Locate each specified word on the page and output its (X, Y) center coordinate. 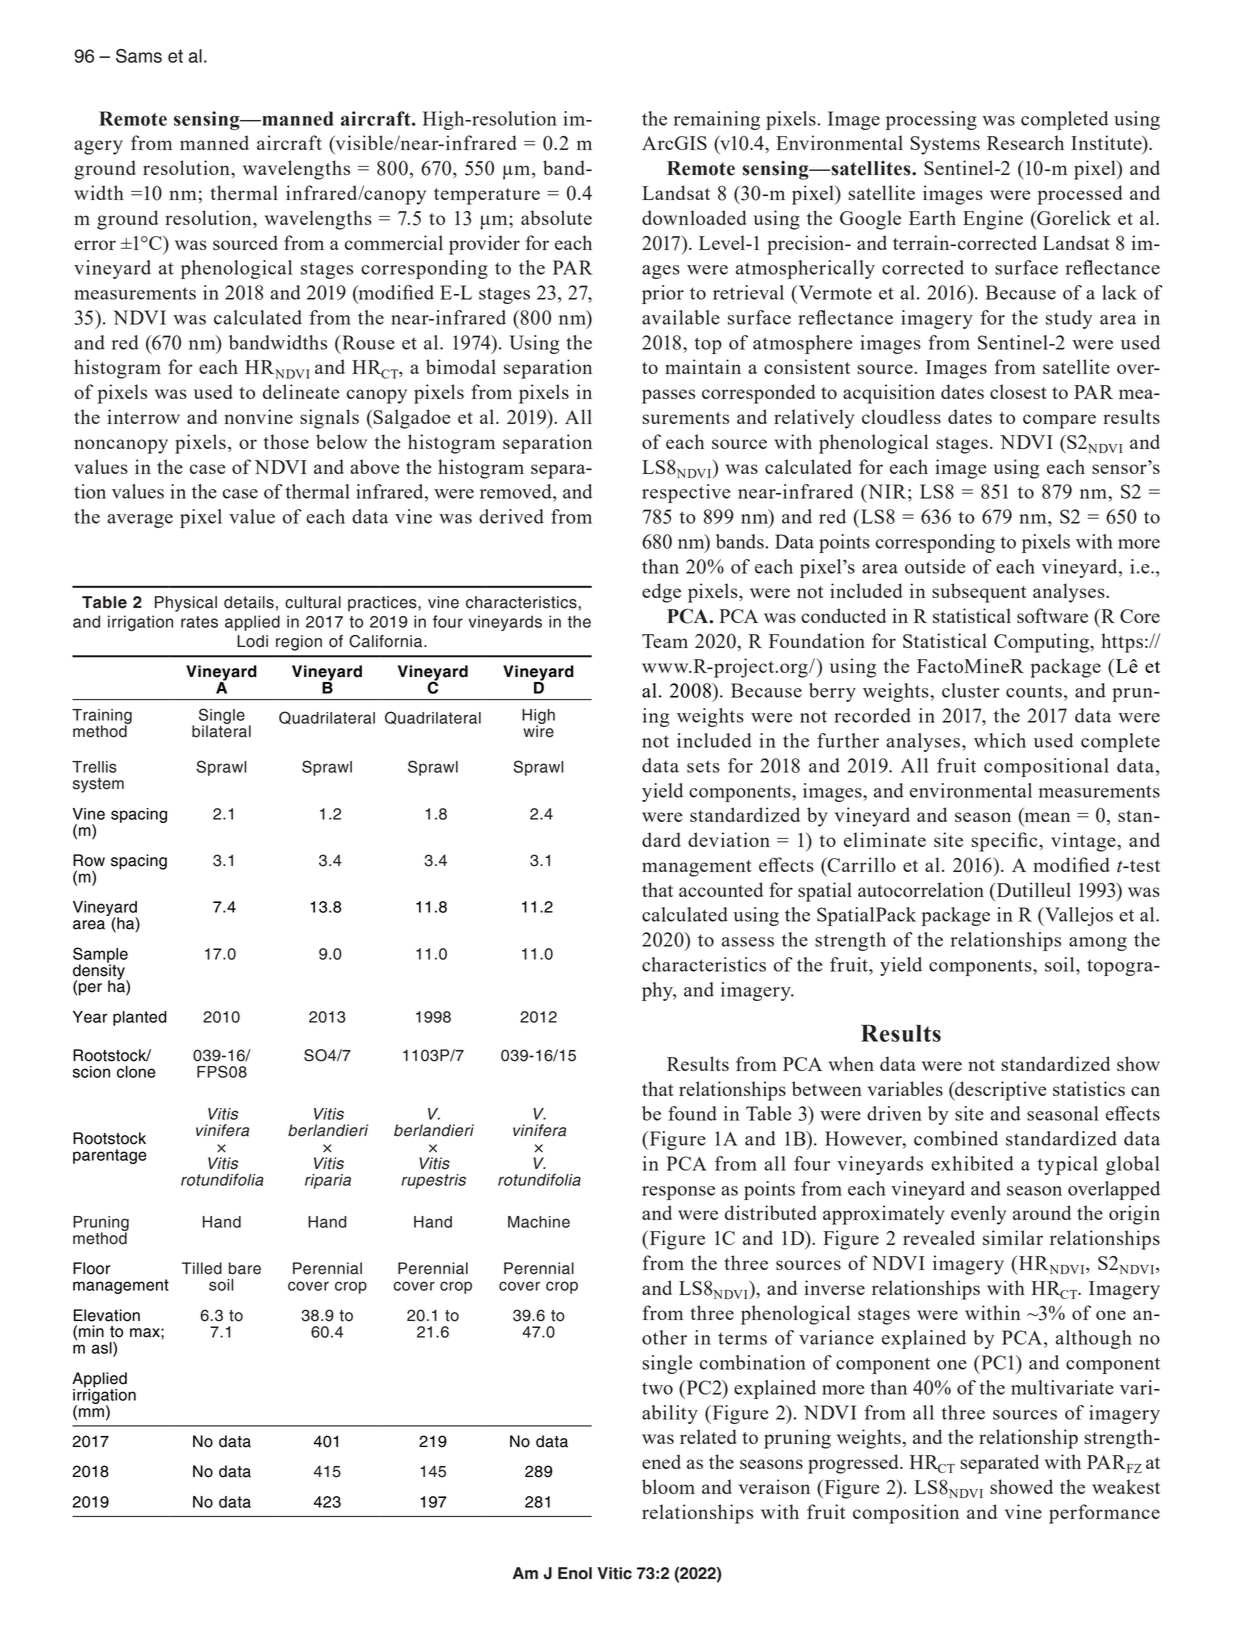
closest (1018, 391)
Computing (1043, 643)
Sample (100, 956)
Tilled (202, 1268)
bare (245, 1268)
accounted (721, 889)
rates (199, 622)
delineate (301, 391)
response (678, 1193)
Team (665, 641)
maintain (703, 366)
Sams (139, 56)
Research (1025, 142)
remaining (717, 120)
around (1042, 1212)
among (1098, 944)
